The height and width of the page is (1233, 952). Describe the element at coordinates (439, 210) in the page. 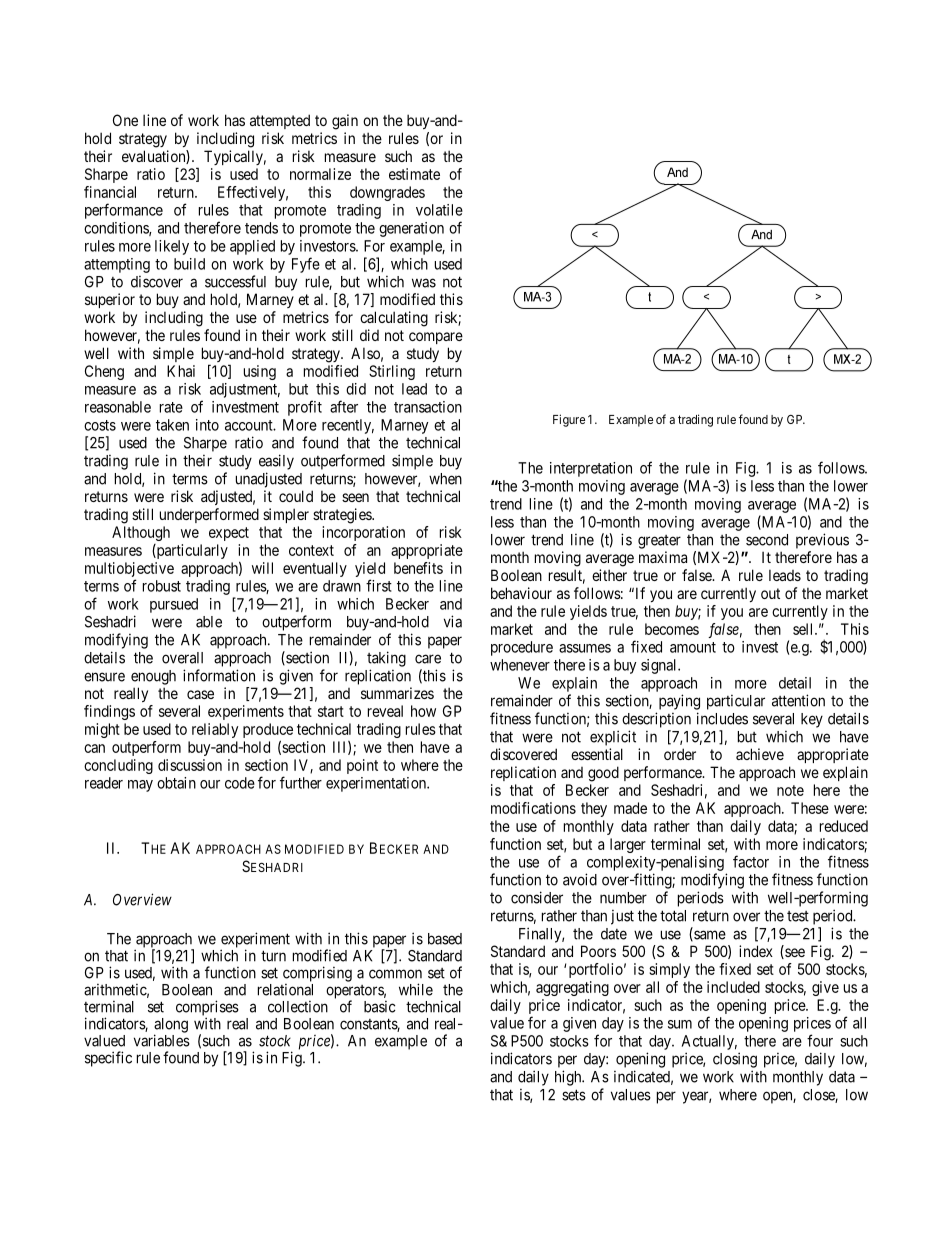

I see `volatile` at that location.
